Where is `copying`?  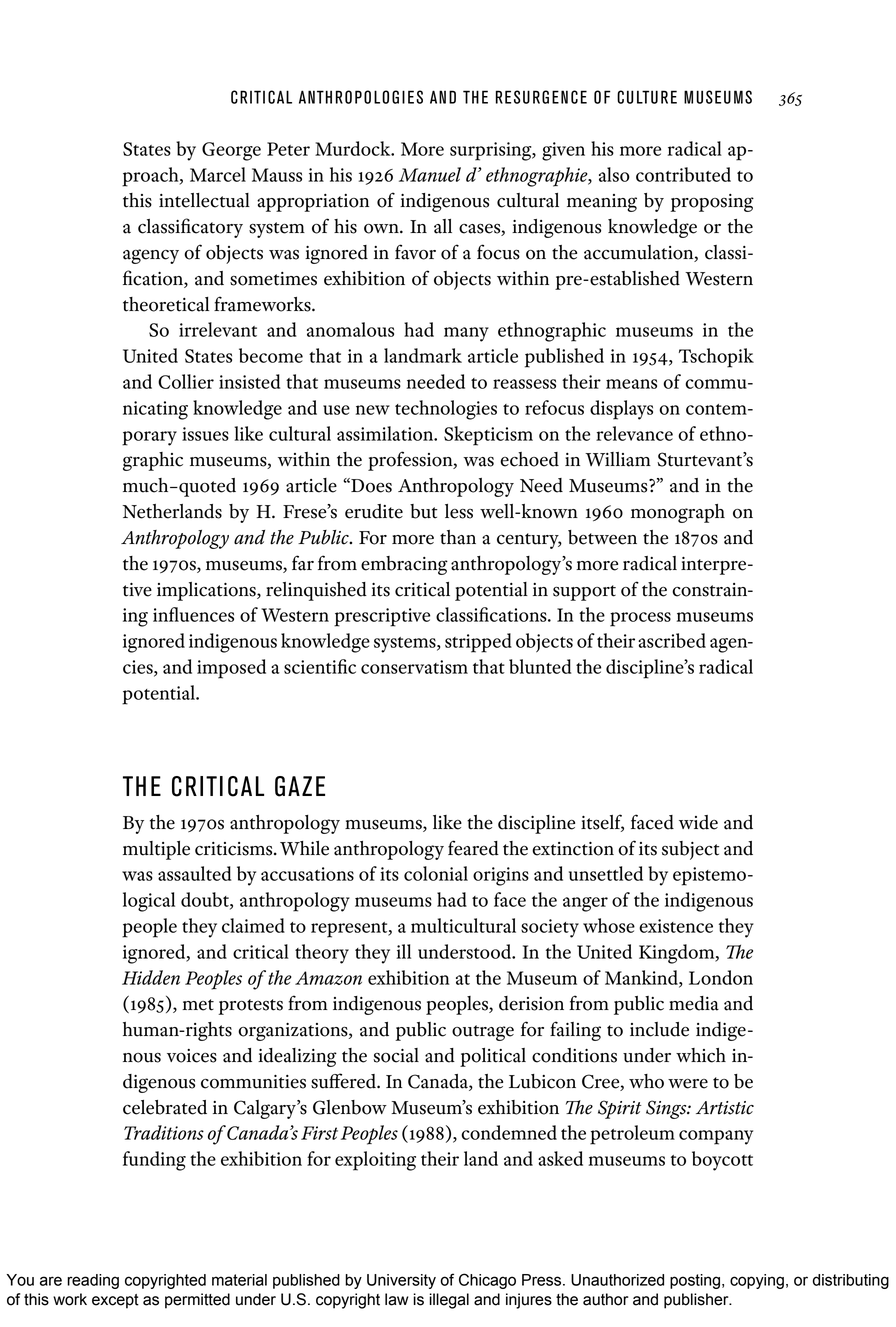
copying is located at coordinates (757, 1281).
